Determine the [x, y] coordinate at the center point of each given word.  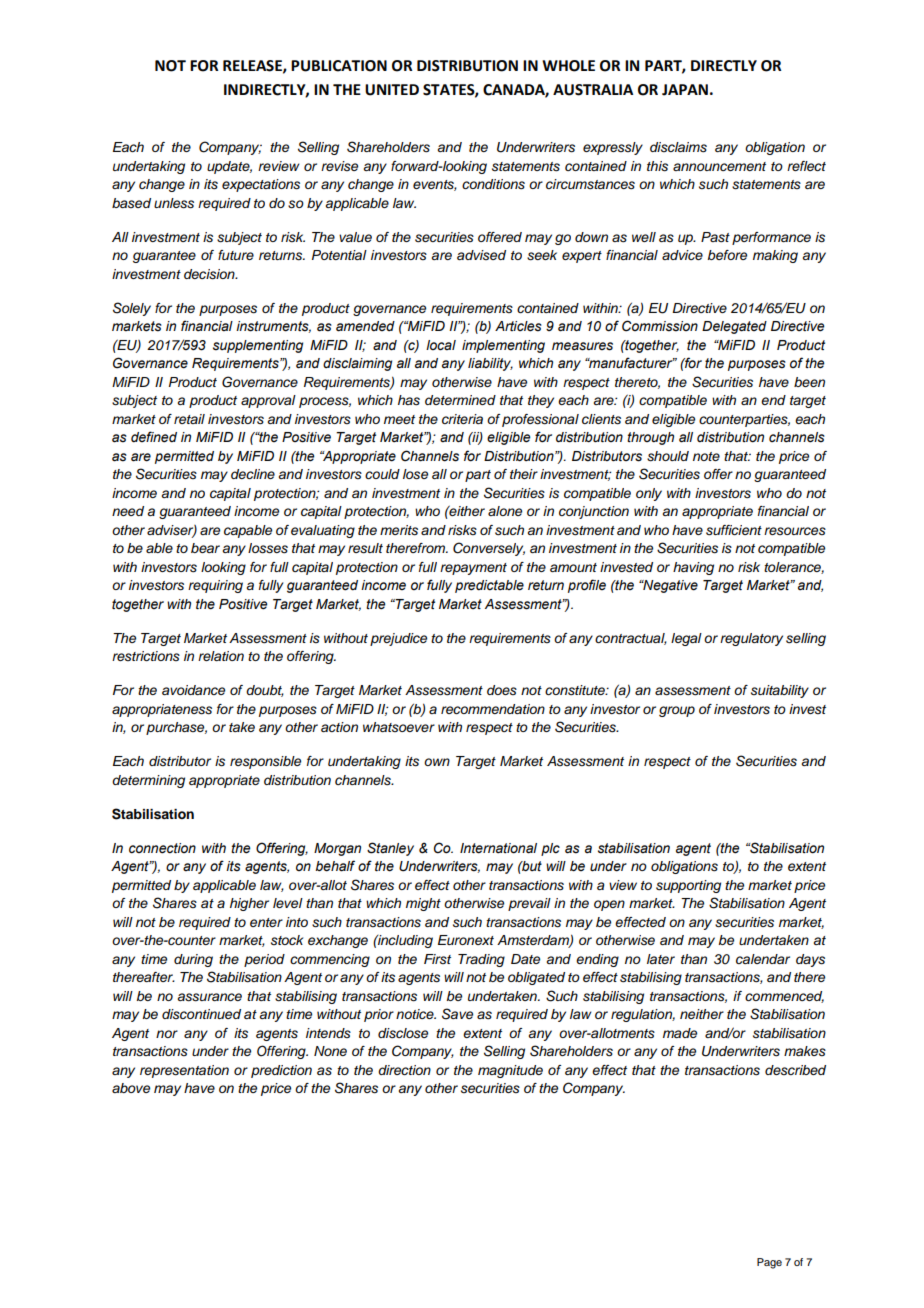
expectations [261, 185]
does [502, 690]
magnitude [510, 1071]
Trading [481, 960]
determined [460, 400]
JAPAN [685, 90]
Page [769, 1263]
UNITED [392, 90]
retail [189, 419]
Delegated [734, 327]
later [661, 959]
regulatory [751, 639]
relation [221, 656]
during [193, 960]
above [131, 1088]
